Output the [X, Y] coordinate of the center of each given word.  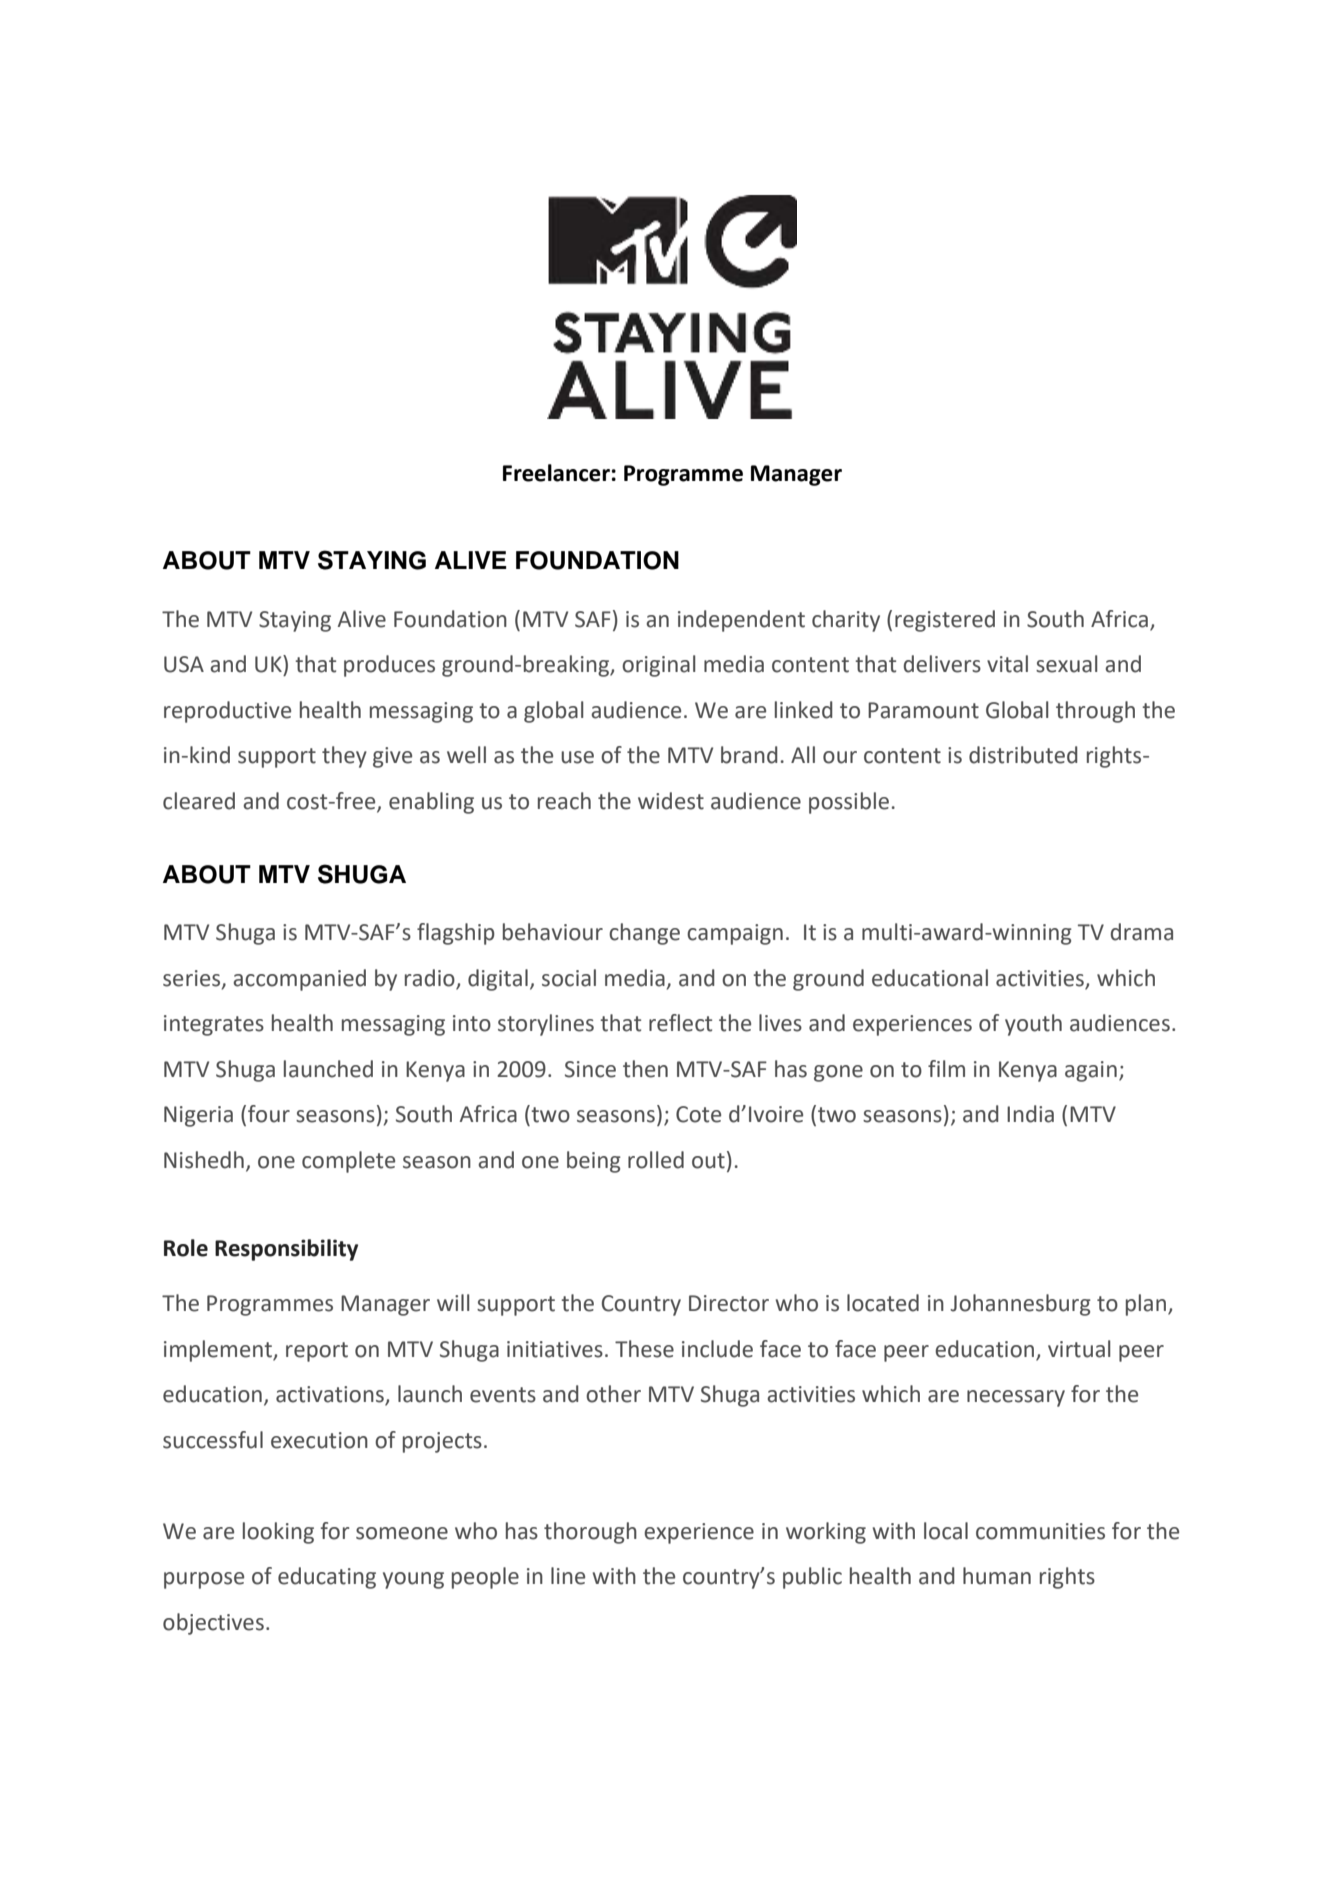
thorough [590, 1533]
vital [1007, 664]
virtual [1079, 1349]
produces [389, 666]
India [1030, 1114]
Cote [698, 1114]
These [644, 1349]
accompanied [299, 980]
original [658, 666]
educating [327, 1578]
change [644, 934]
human [997, 1576]
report [317, 1352]
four [269, 1114]
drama [1142, 932]
